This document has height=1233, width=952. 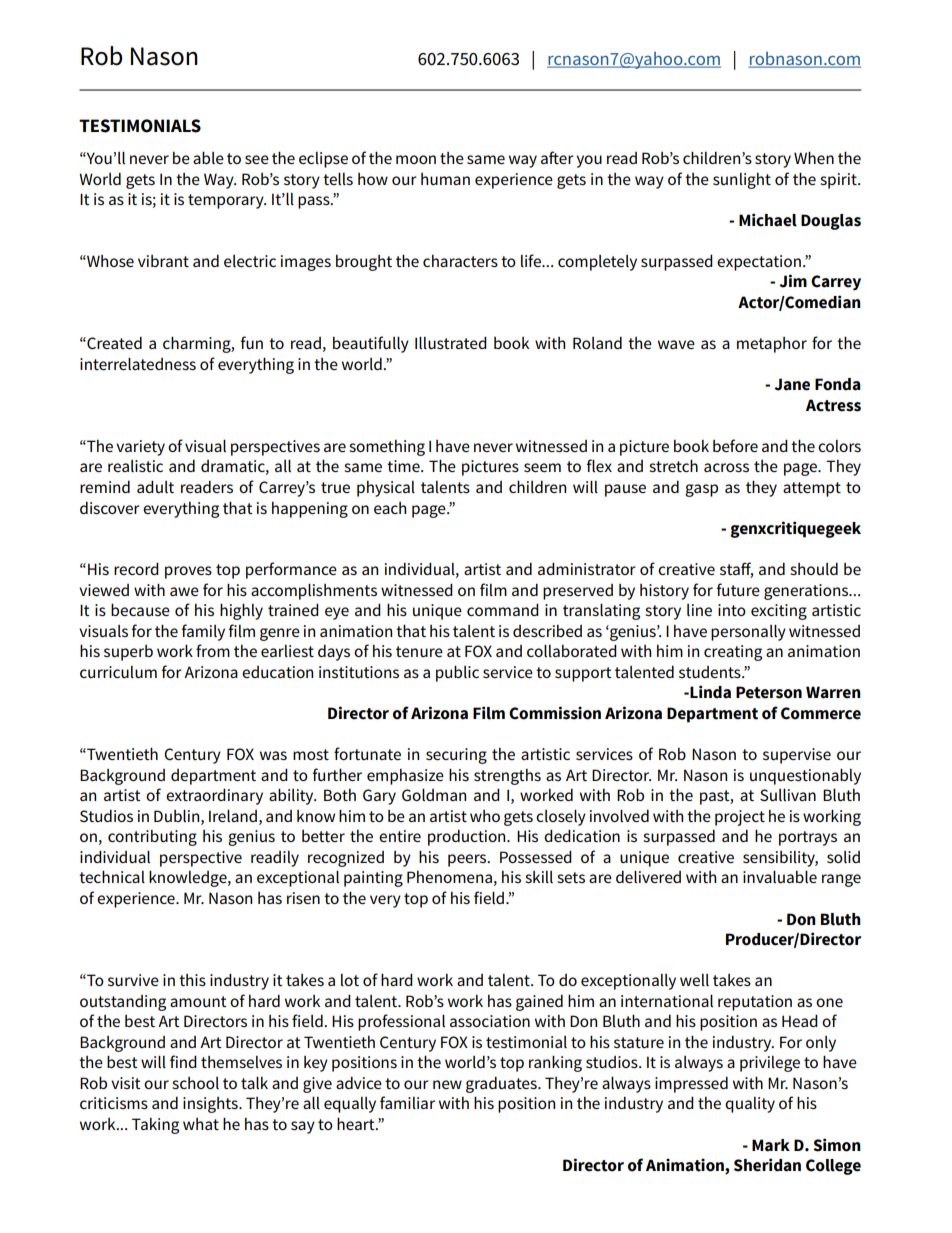 What do you see at coordinates (201, 1124) in the document?
I see `what` at bounding box center [201, 1124].
